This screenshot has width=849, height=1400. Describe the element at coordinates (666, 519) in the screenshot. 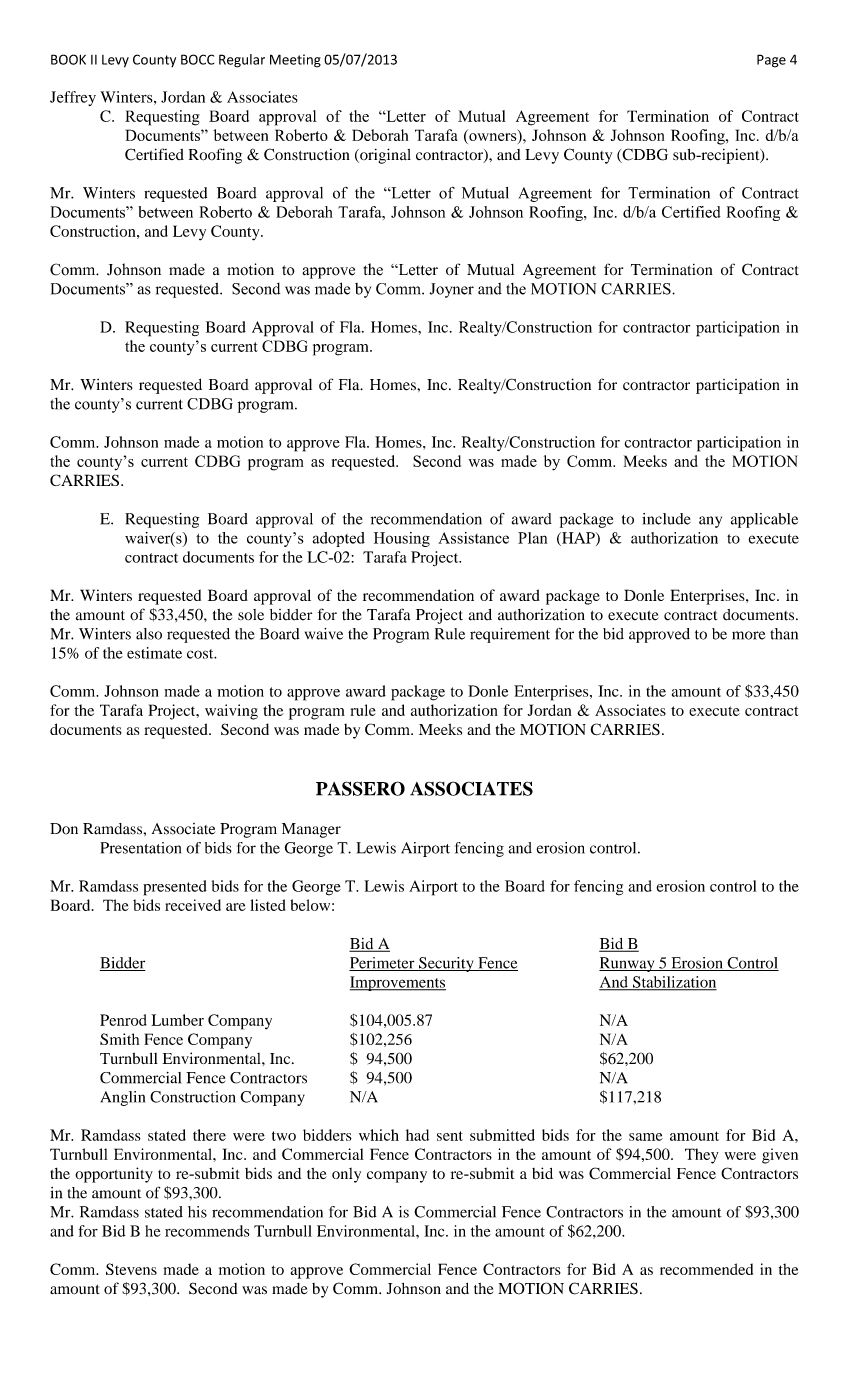

I see `include` at that location.
